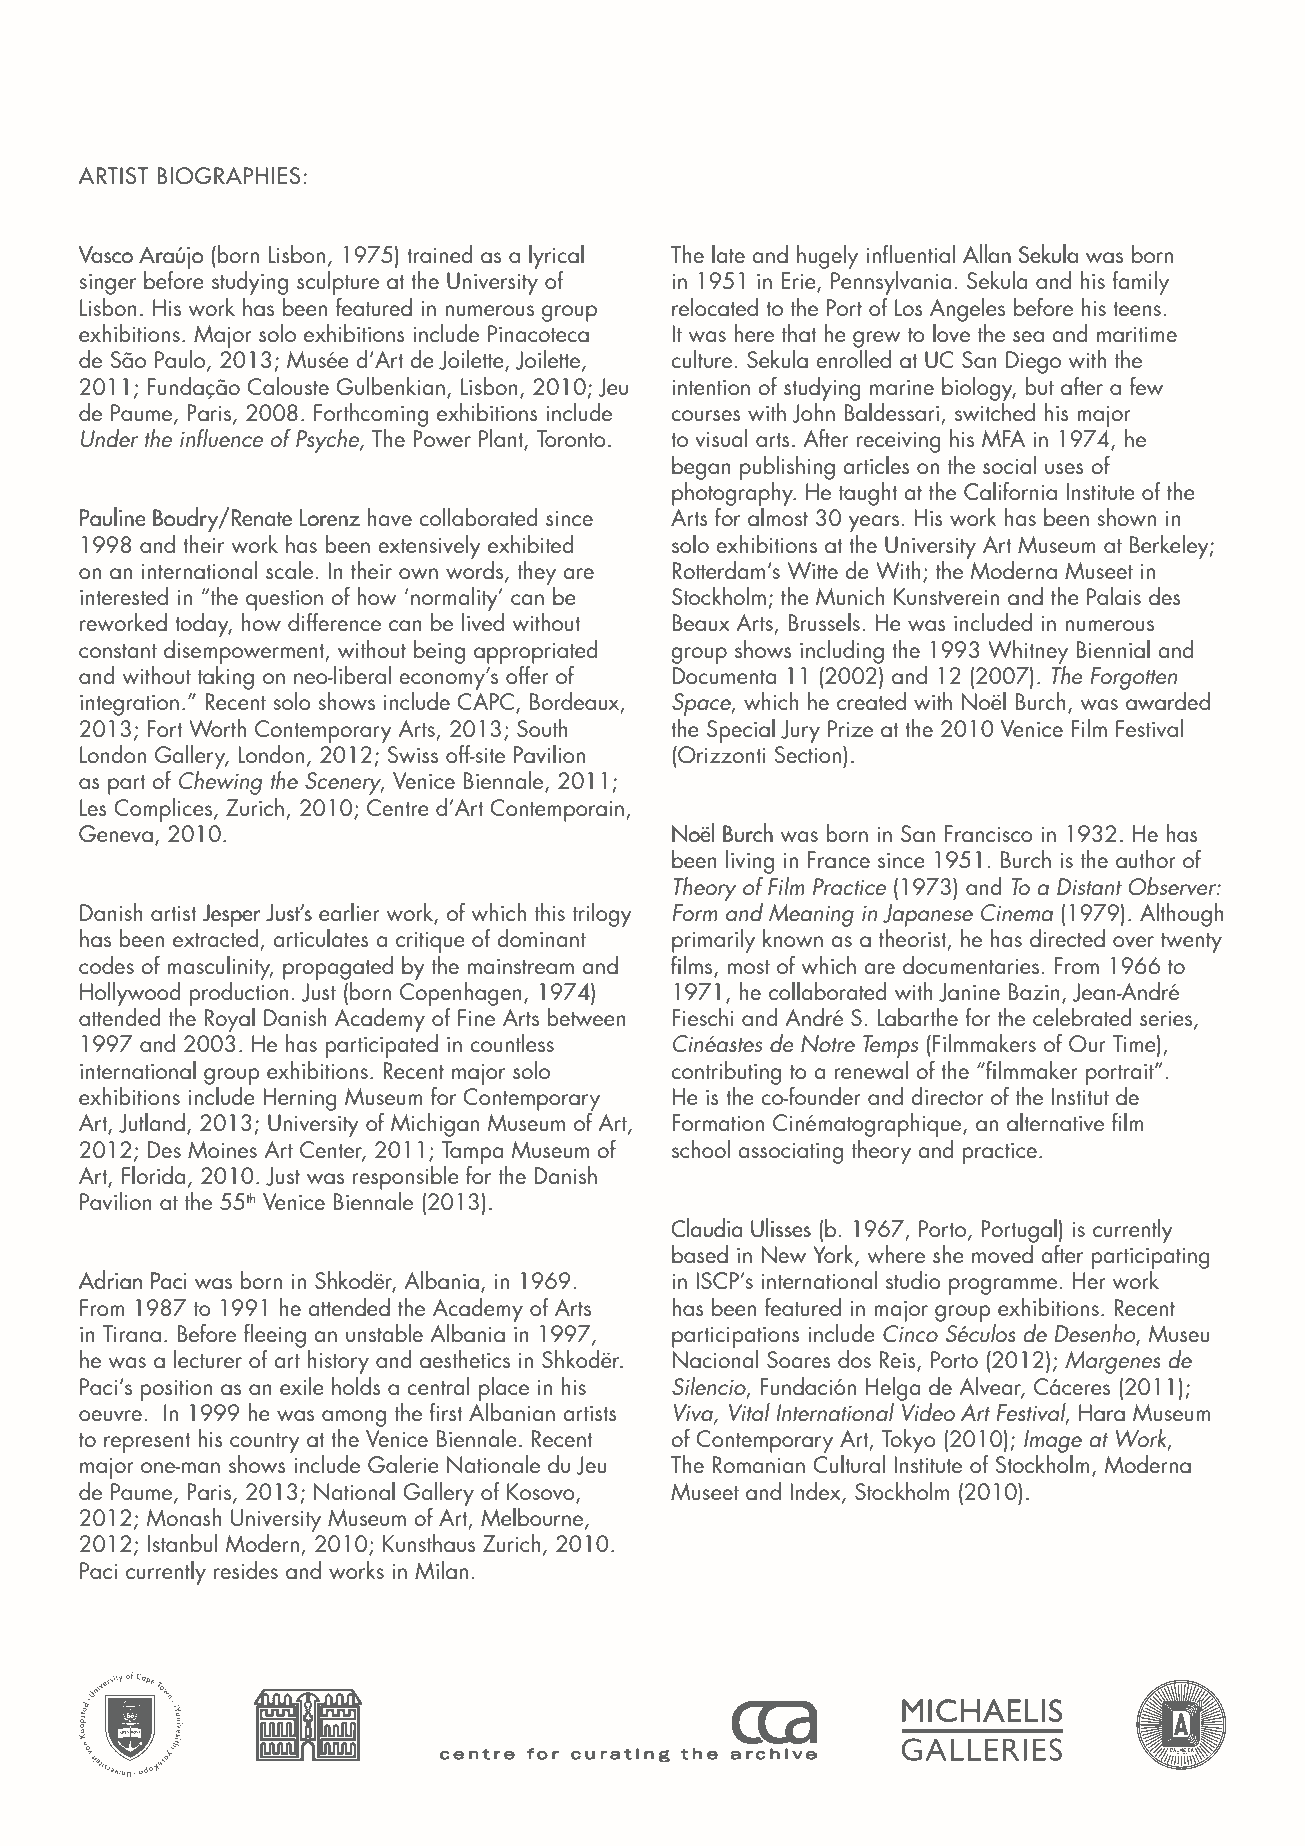 The height and width of the screenshot is (1846, 1305). Describe the element at coordinates (1089, 886) in the screenshot. I see `Distant` at that location.
